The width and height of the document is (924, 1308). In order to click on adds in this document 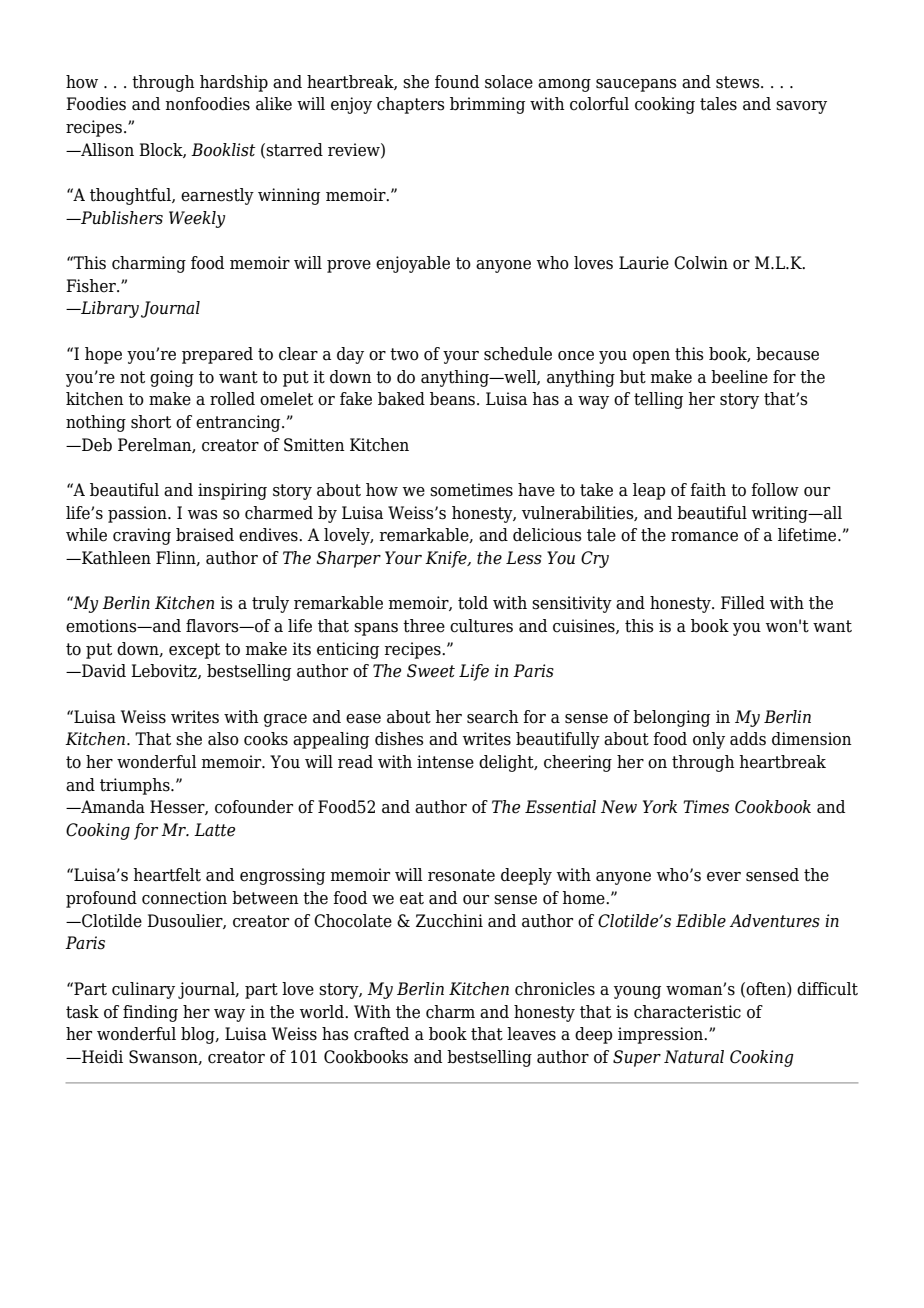, I will do `click(748, 739)`.
